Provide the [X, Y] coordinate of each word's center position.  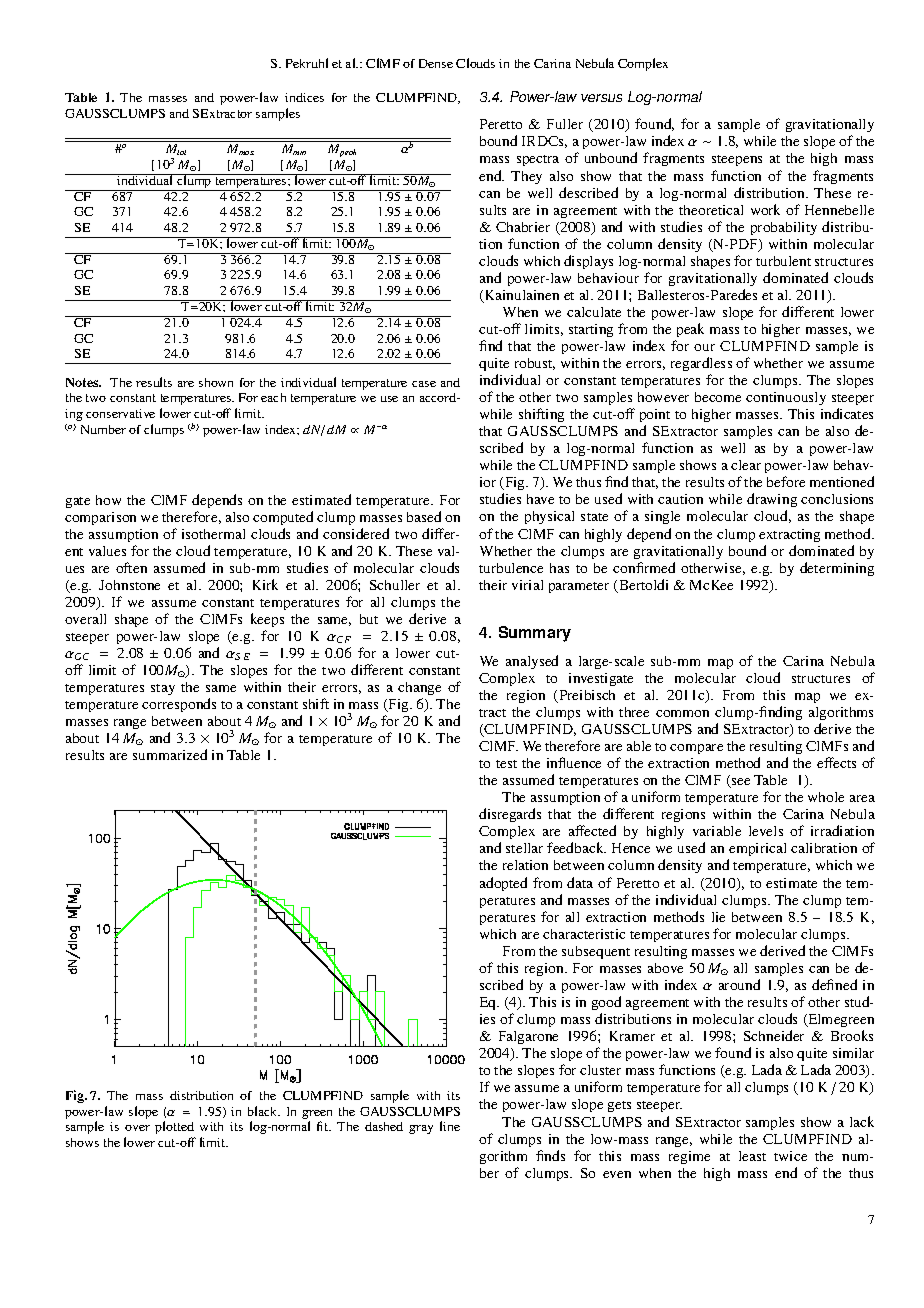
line [450, 1126]
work [765, 209]
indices [304, 97]
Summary [535, 634]
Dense [436, 63]
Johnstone [129, 585]
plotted [174, 1127]
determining [837, 569]
